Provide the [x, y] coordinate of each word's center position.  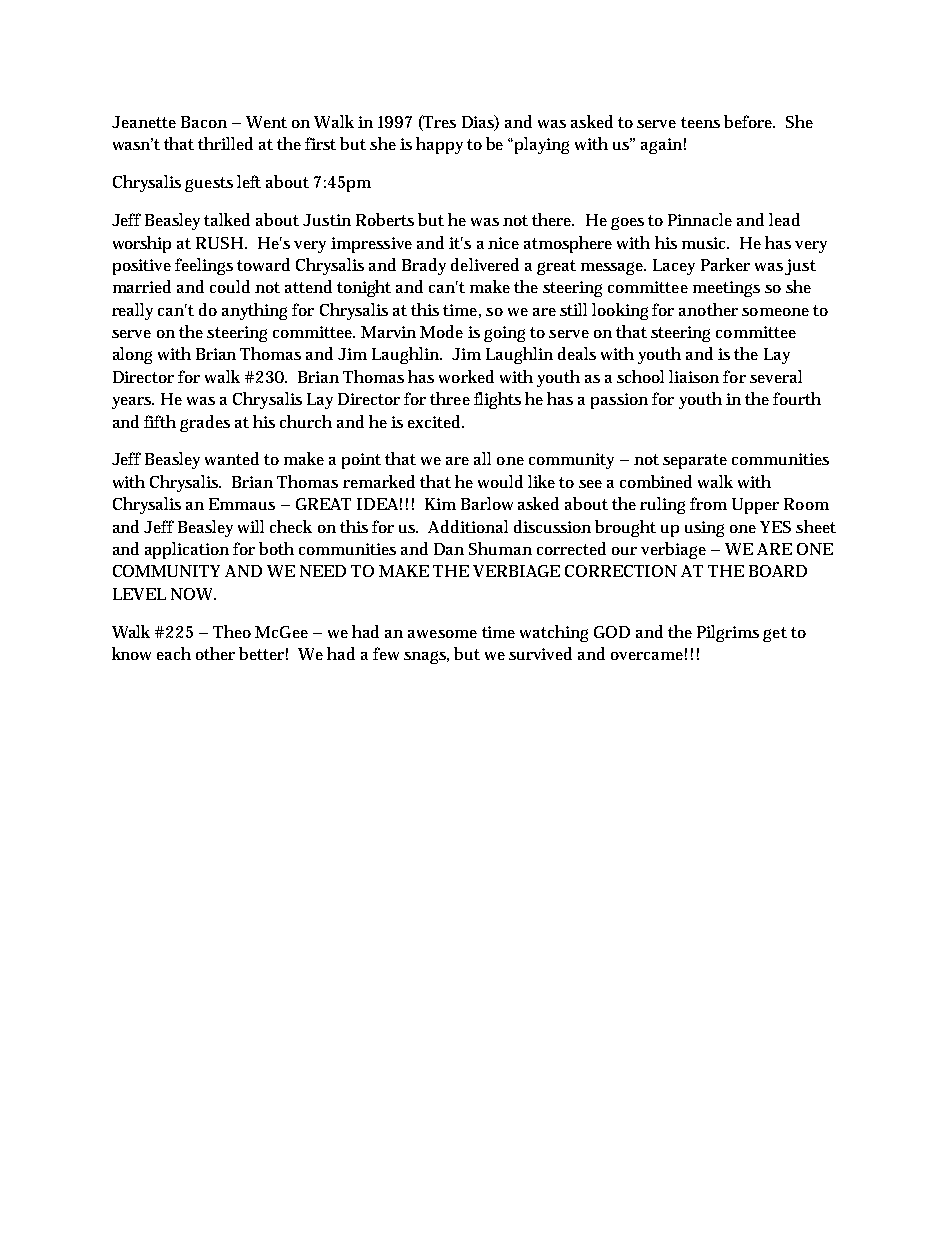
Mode [441, 331]
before [749, 121]
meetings [726, 289]
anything [254, 311]
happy [439, 145]
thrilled [225, 143]
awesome [442, 634]
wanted [232, 458]
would [500, 481]
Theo [232, 631]
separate [695, 461]
